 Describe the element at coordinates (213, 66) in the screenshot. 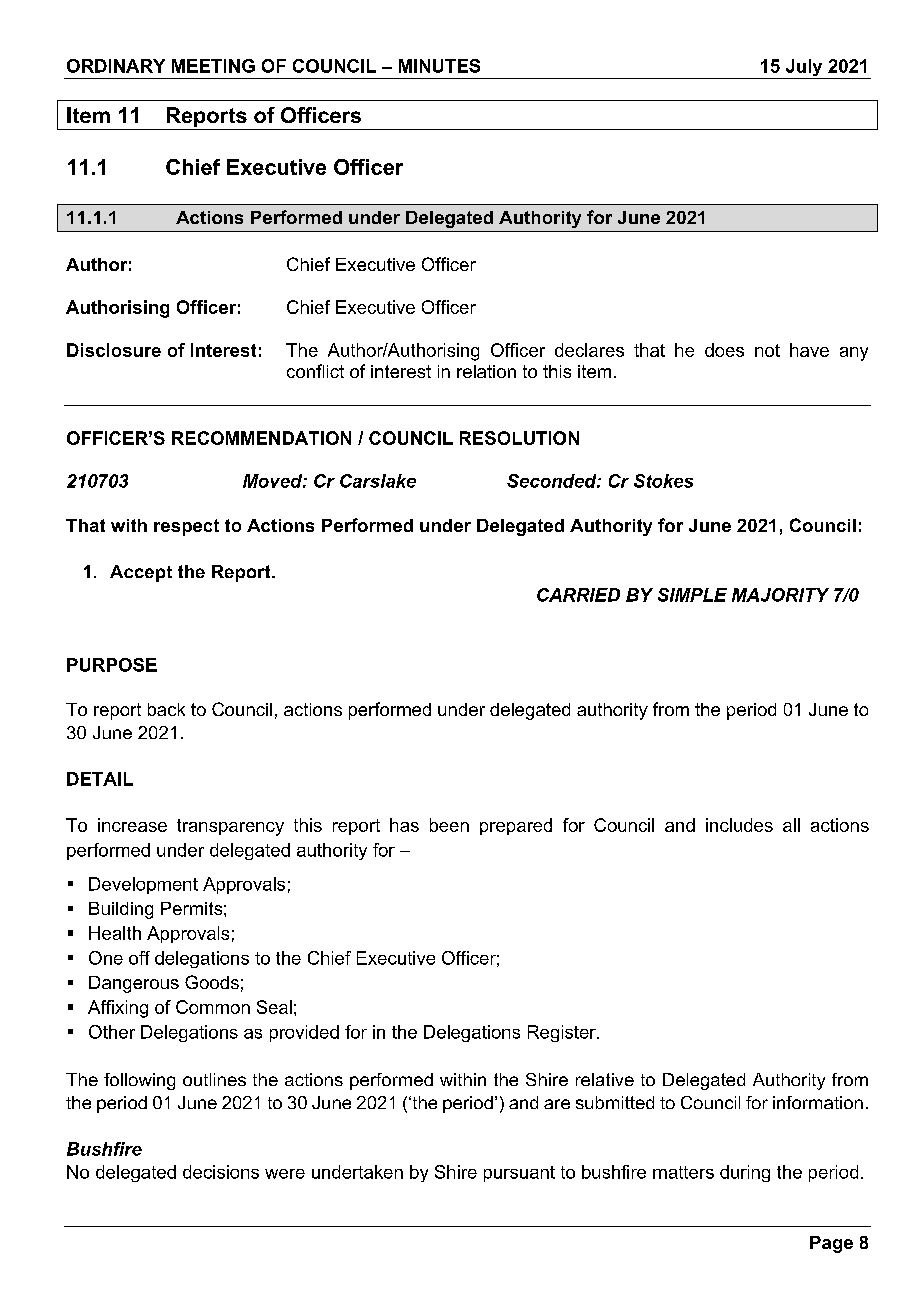

I see `MEETING` at that location.
